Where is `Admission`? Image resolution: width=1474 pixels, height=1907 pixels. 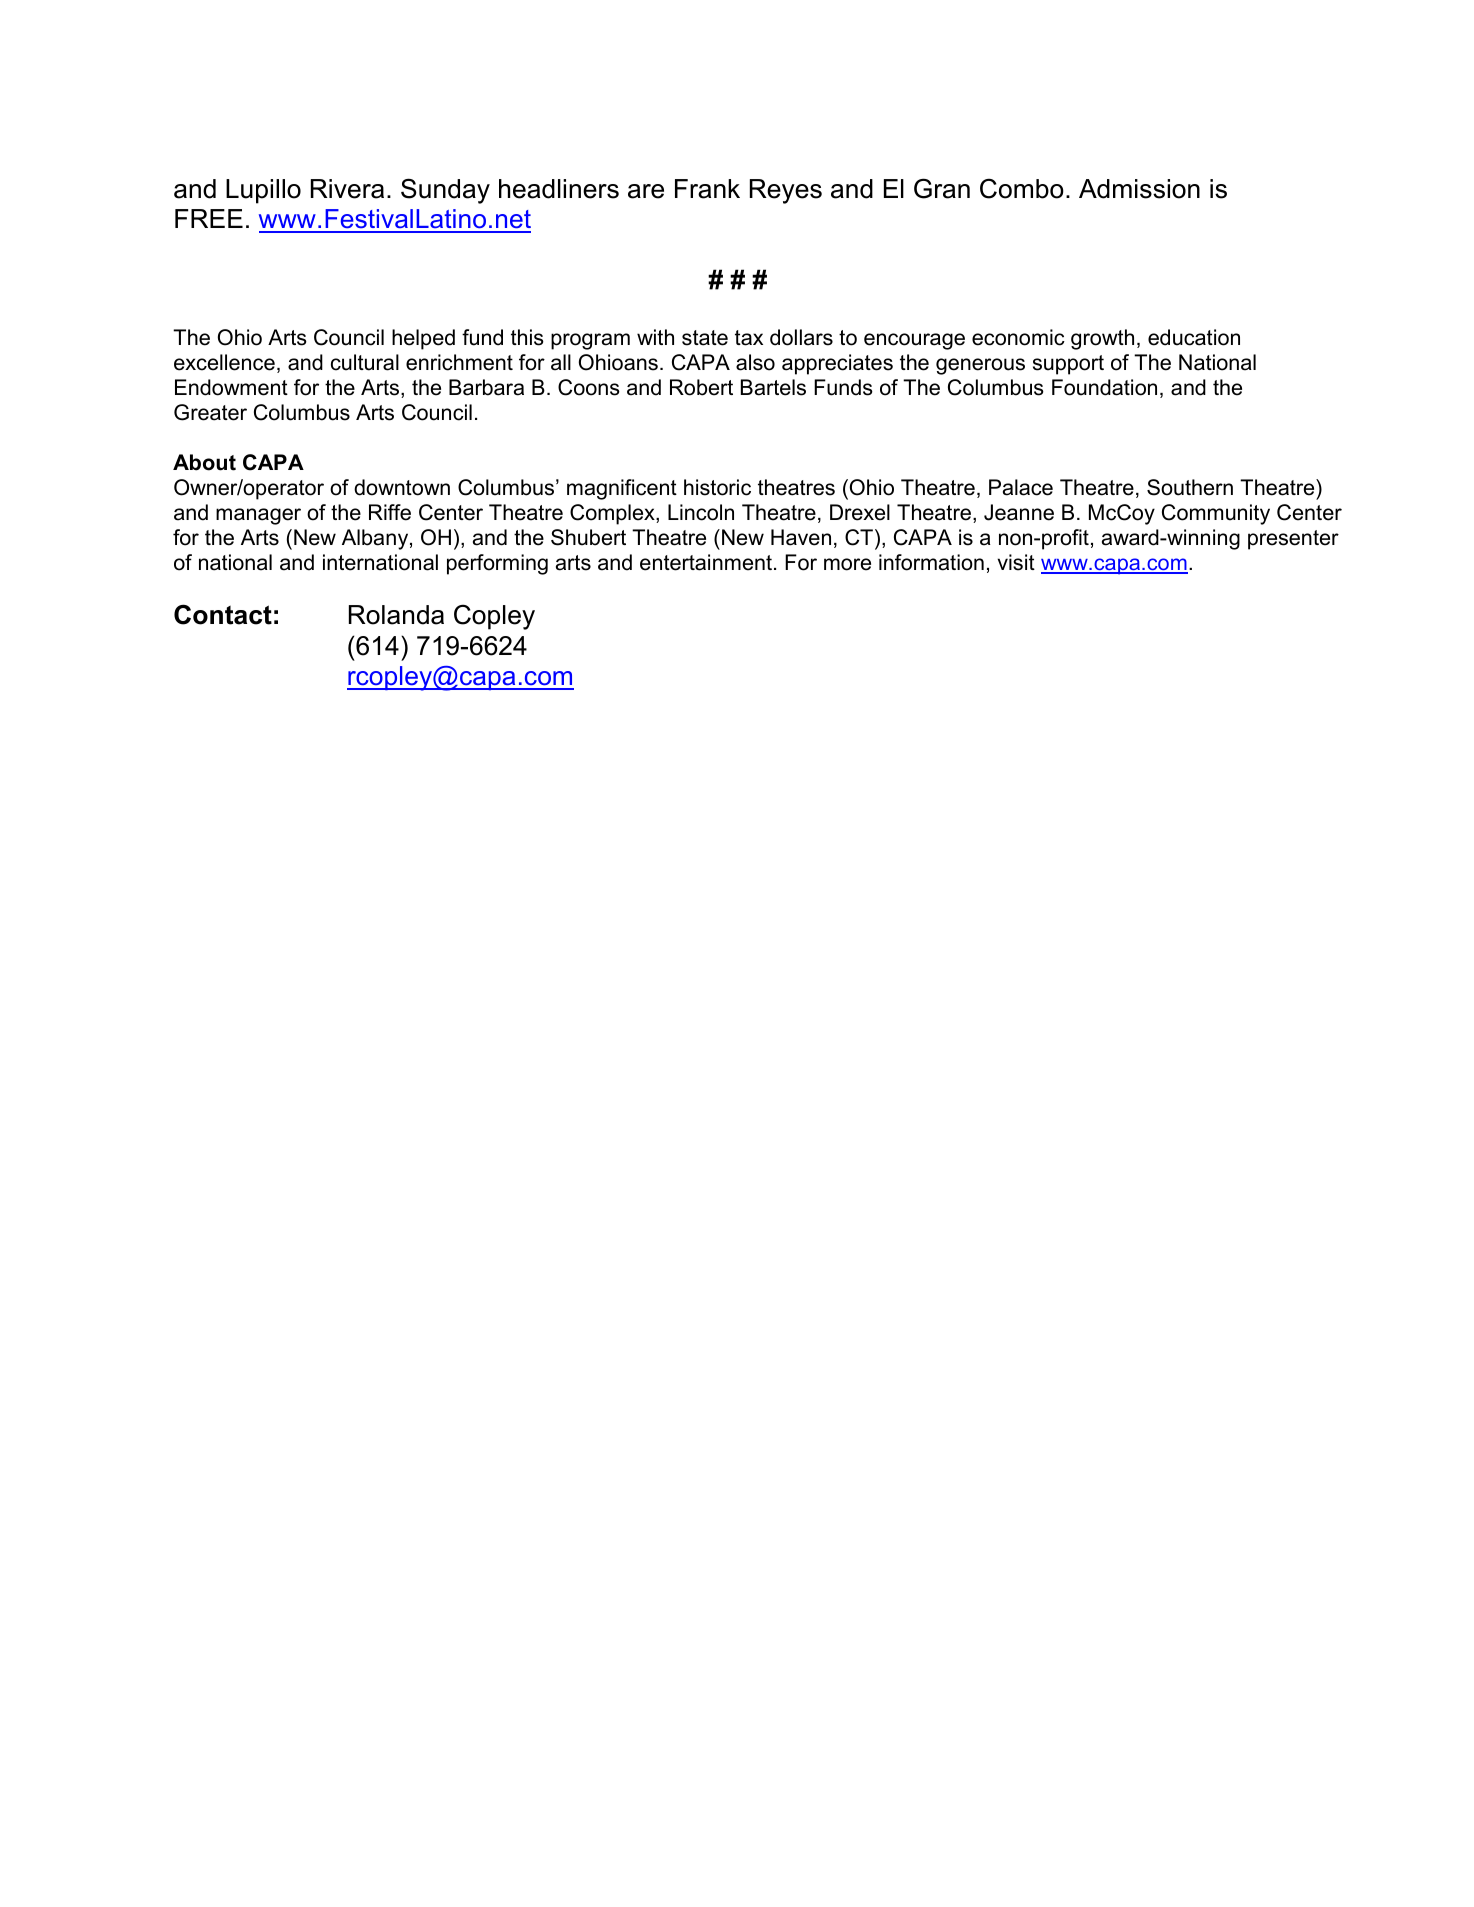
Admission is located at coordinates (1139, 189).
